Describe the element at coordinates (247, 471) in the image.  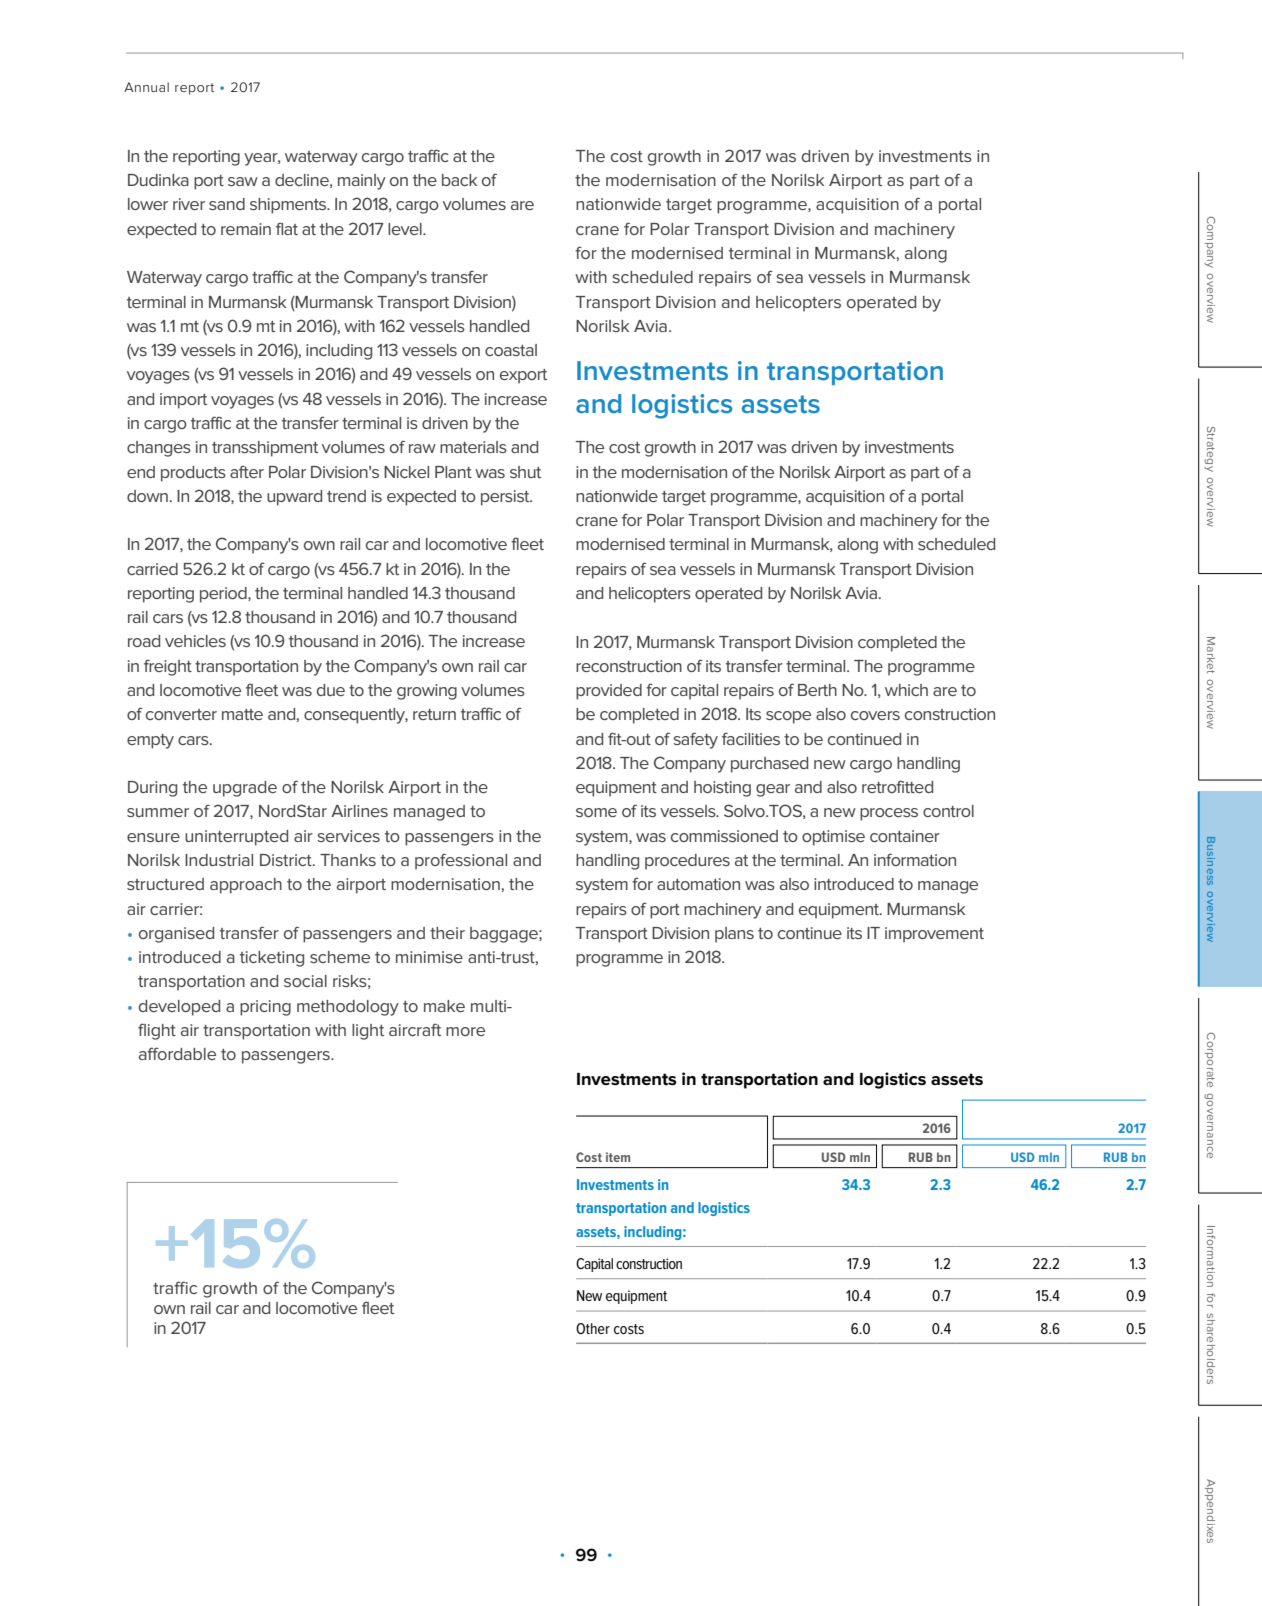
I see `after` at that location.
